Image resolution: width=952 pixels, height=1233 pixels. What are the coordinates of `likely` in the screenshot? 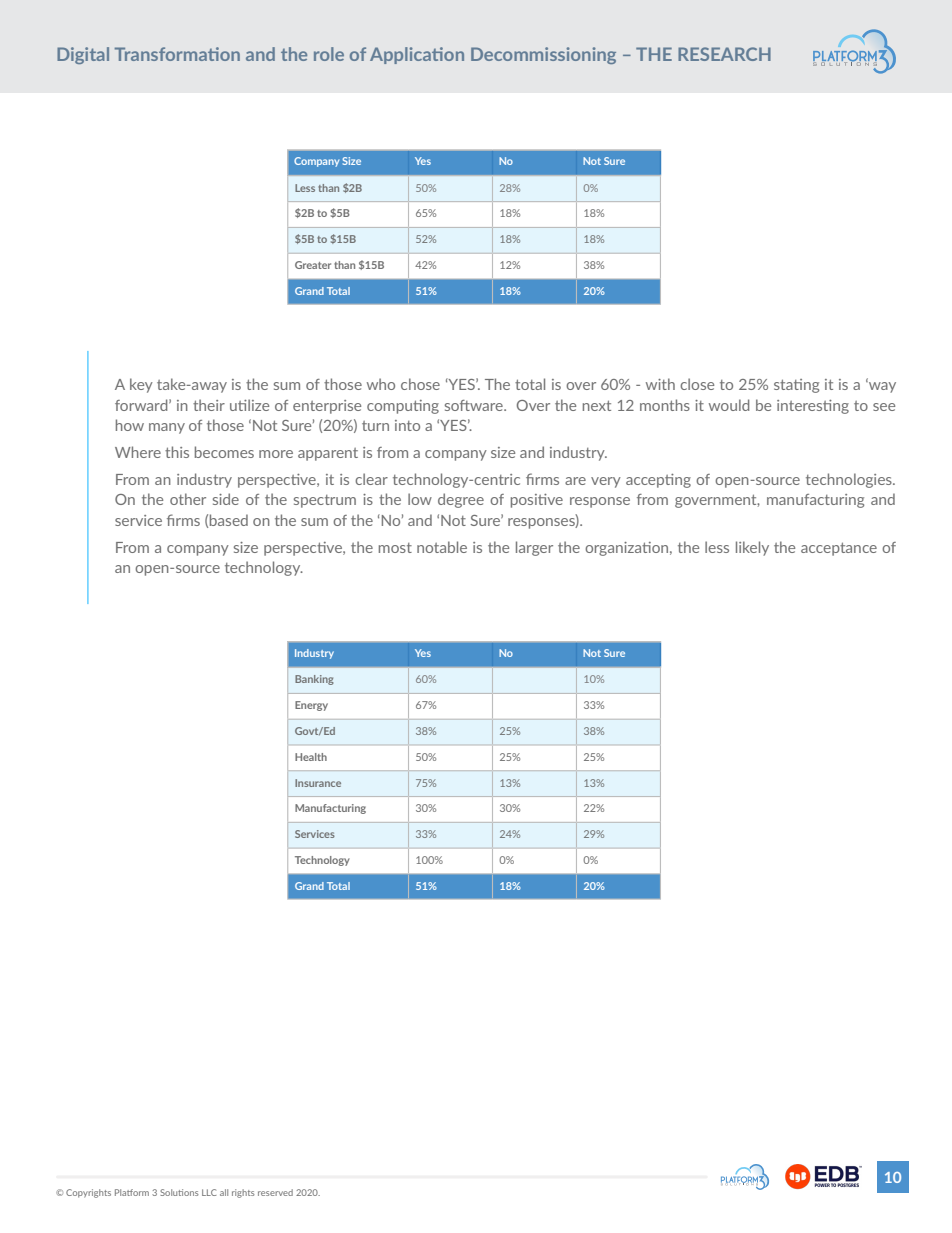 It's located at (752, 548).
